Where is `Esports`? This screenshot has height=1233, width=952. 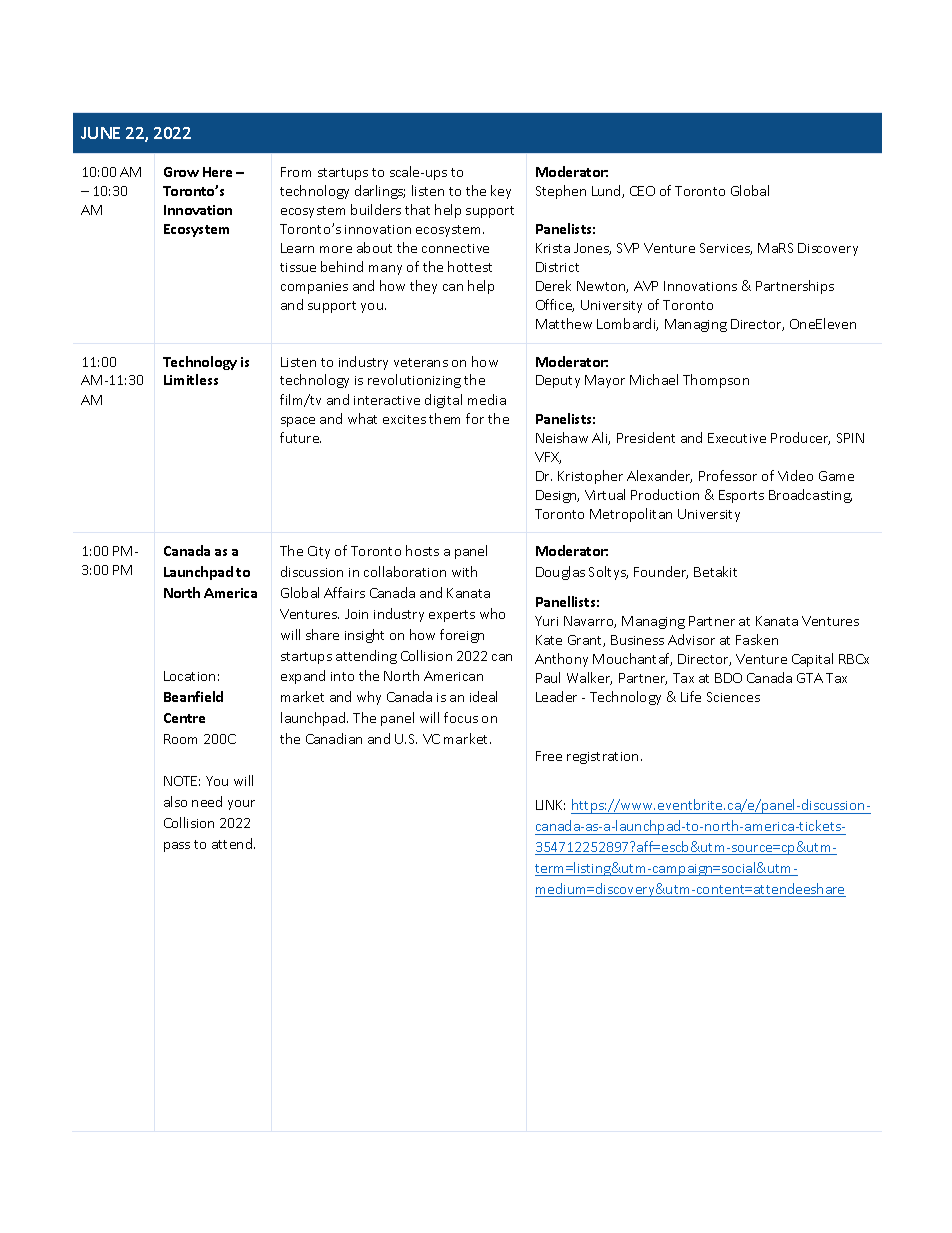 Esports is located at coordinates (741, 496).
